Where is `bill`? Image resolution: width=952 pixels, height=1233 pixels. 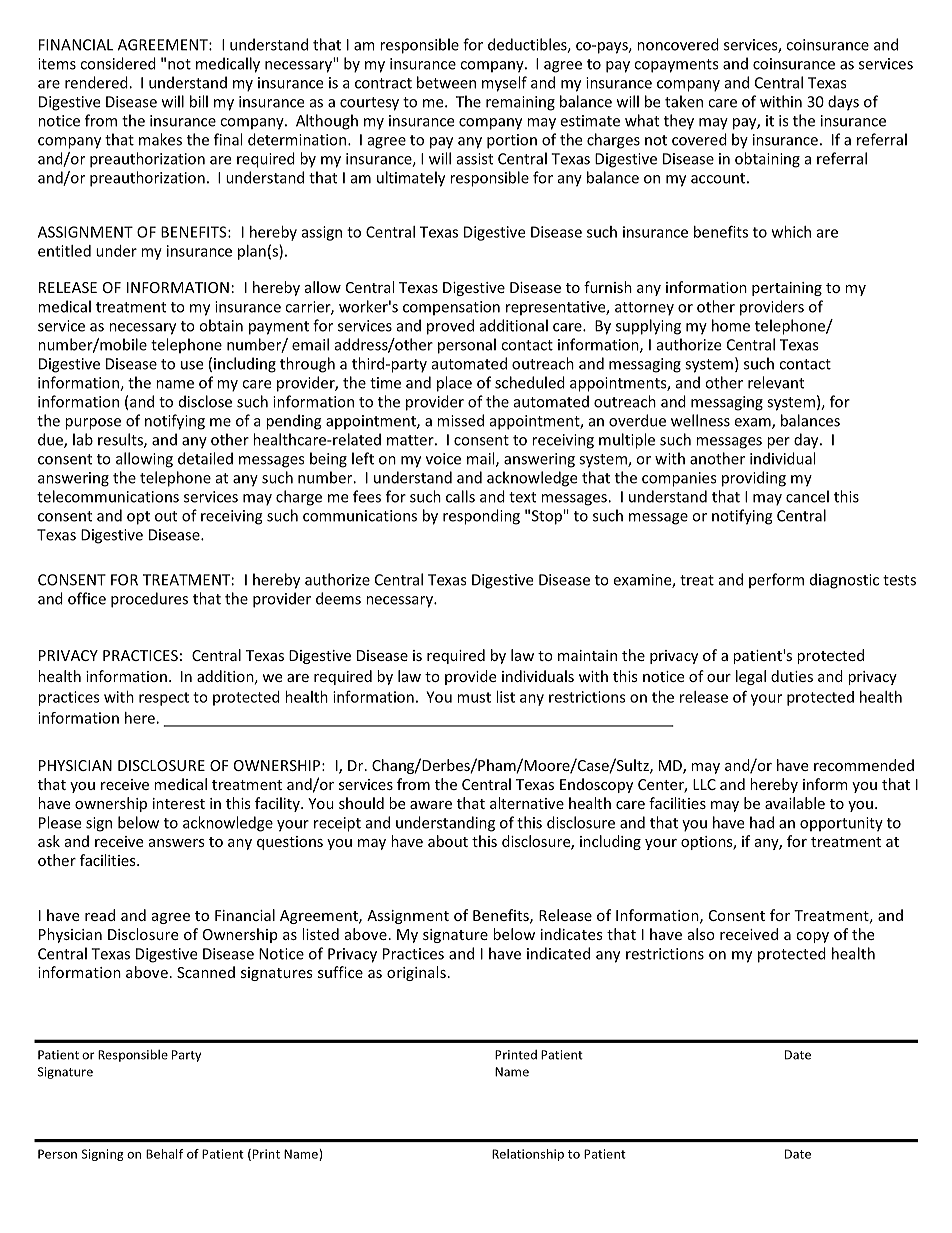
bill is located at coordinates (199, 101).
